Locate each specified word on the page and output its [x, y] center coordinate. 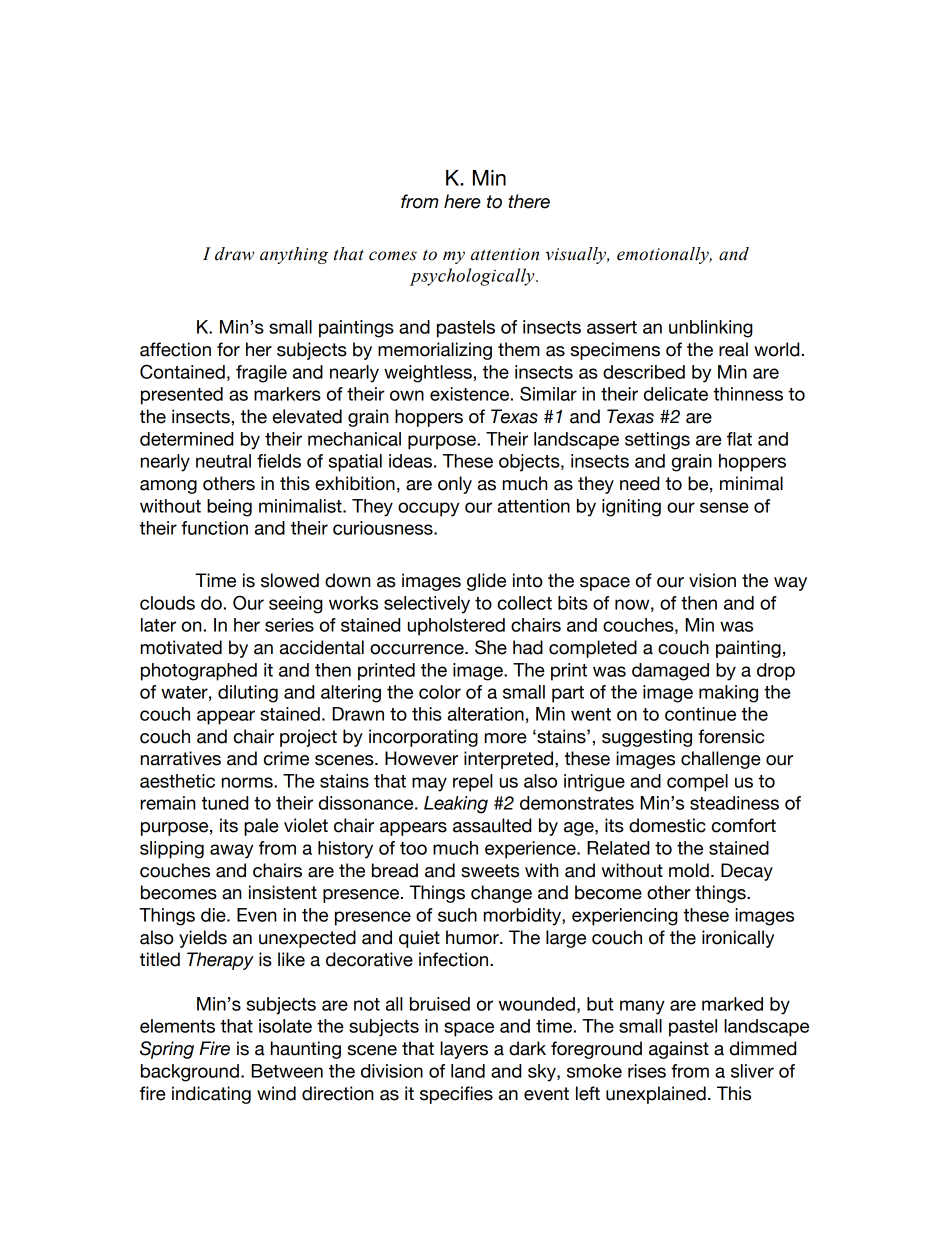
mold [689, 870]
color [440, 692]
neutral [223, 461]
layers [464, 1050]
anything [294, 255]
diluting [248, 694]
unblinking [711, 329]
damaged [670, 672]
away [231, 851]
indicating [211, 1095]
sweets [490, 871]
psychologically [473, 277]
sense [724, 507]
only [455, 485]
